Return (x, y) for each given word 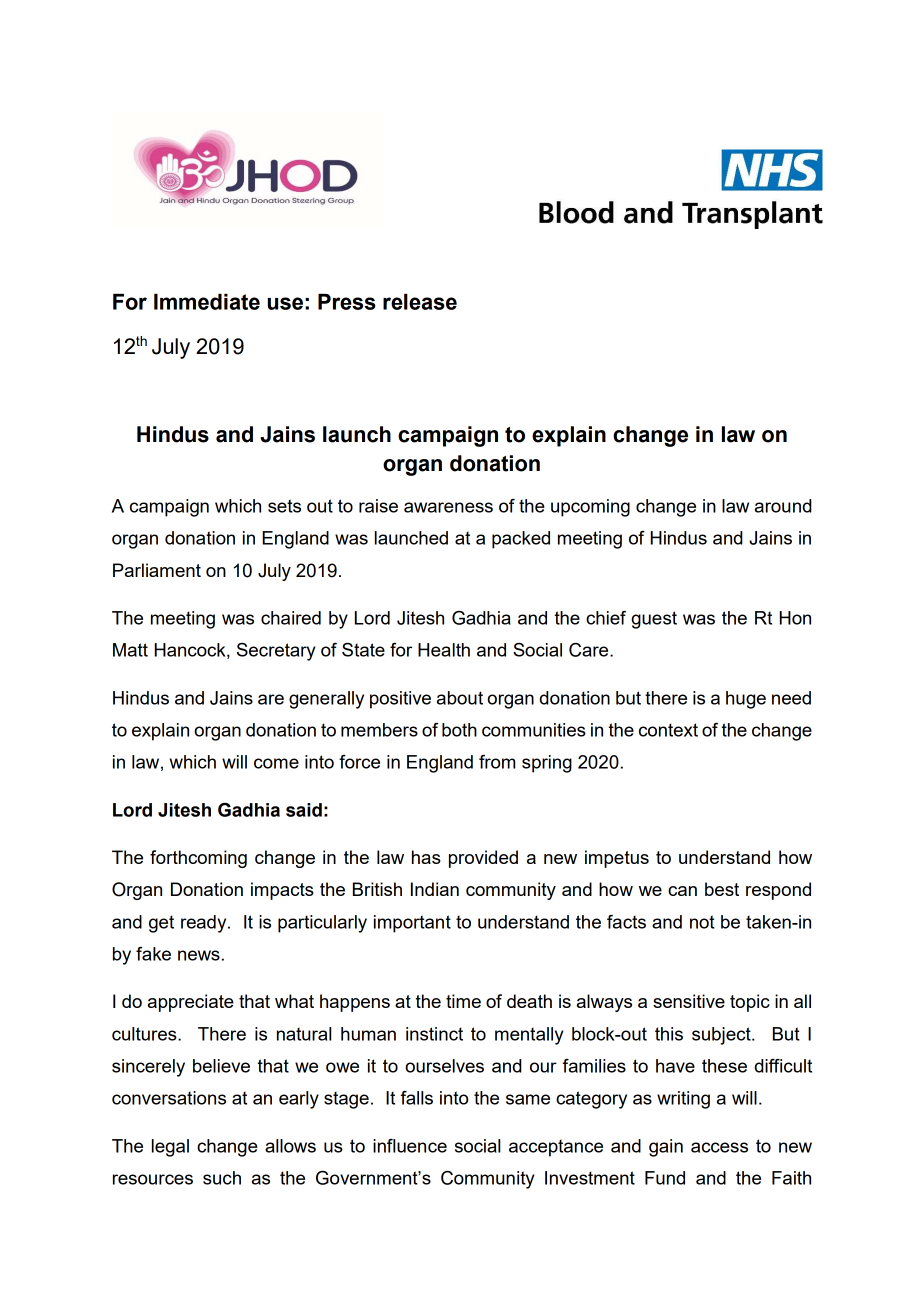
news (199, 955)
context (668, 730)
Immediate (207, 301)
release (420, 301)
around (783, 506)
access (719, 1147)
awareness (448, 507)
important (412, 924)
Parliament (157, 570)
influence (410, 1146)
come (276, 763)
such (222, 1178)
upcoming (590, 508)
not (702, 922)
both (459, 730)
